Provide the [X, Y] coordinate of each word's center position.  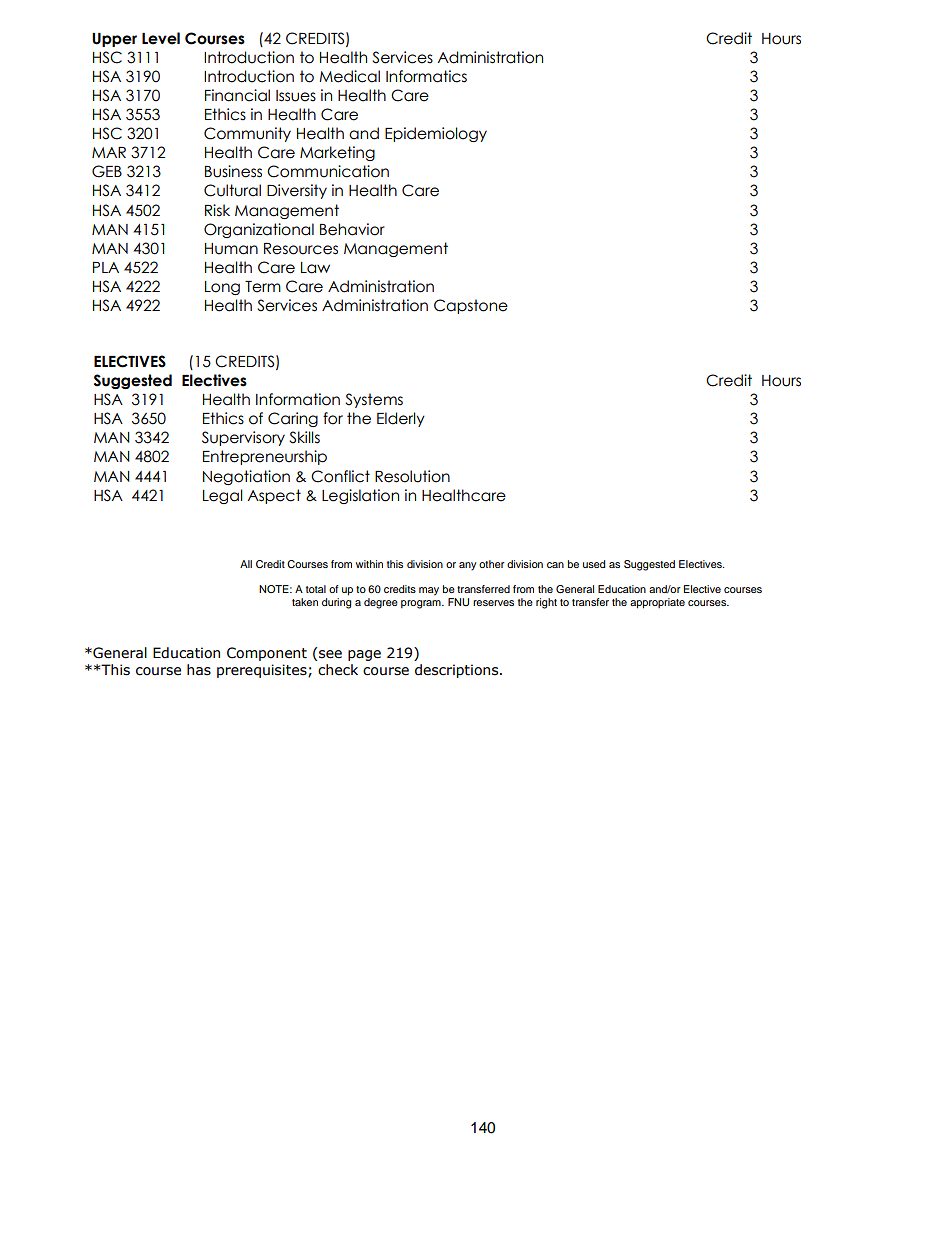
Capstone [471, 306]
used [594, 564]
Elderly [401, 419]
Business [233, 171]
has [199, 670]
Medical [349, 76]
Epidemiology [436, 134]
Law [315, 268]
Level [161, 38]
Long [222, 288]
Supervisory [243, 438]
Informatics [426, 76]
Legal [223, 496]
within [369, 564]
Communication [328, 171]
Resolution [412, 476]
